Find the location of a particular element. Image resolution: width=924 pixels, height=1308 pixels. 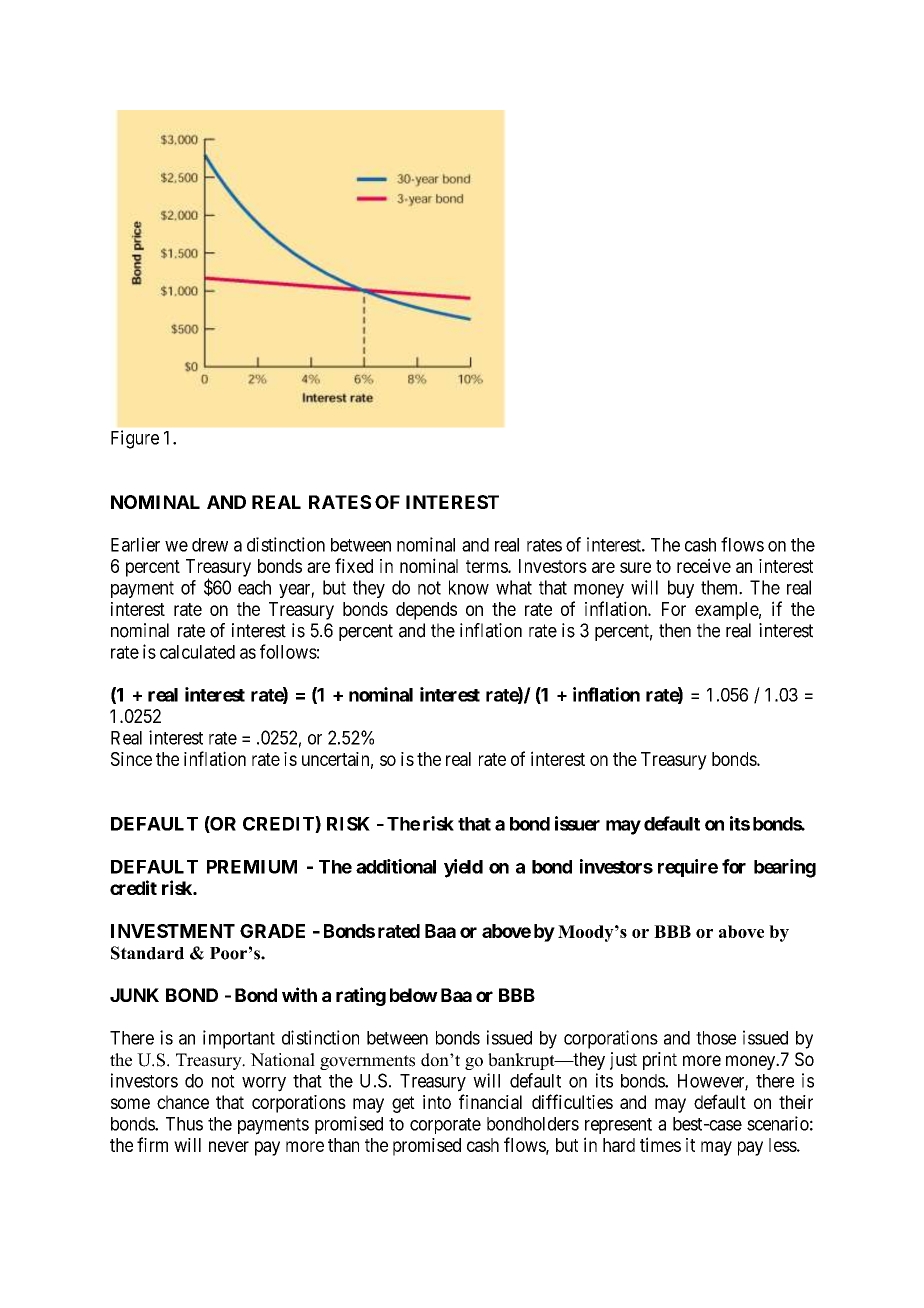

Thus is located at coordinates (184, 1124).
